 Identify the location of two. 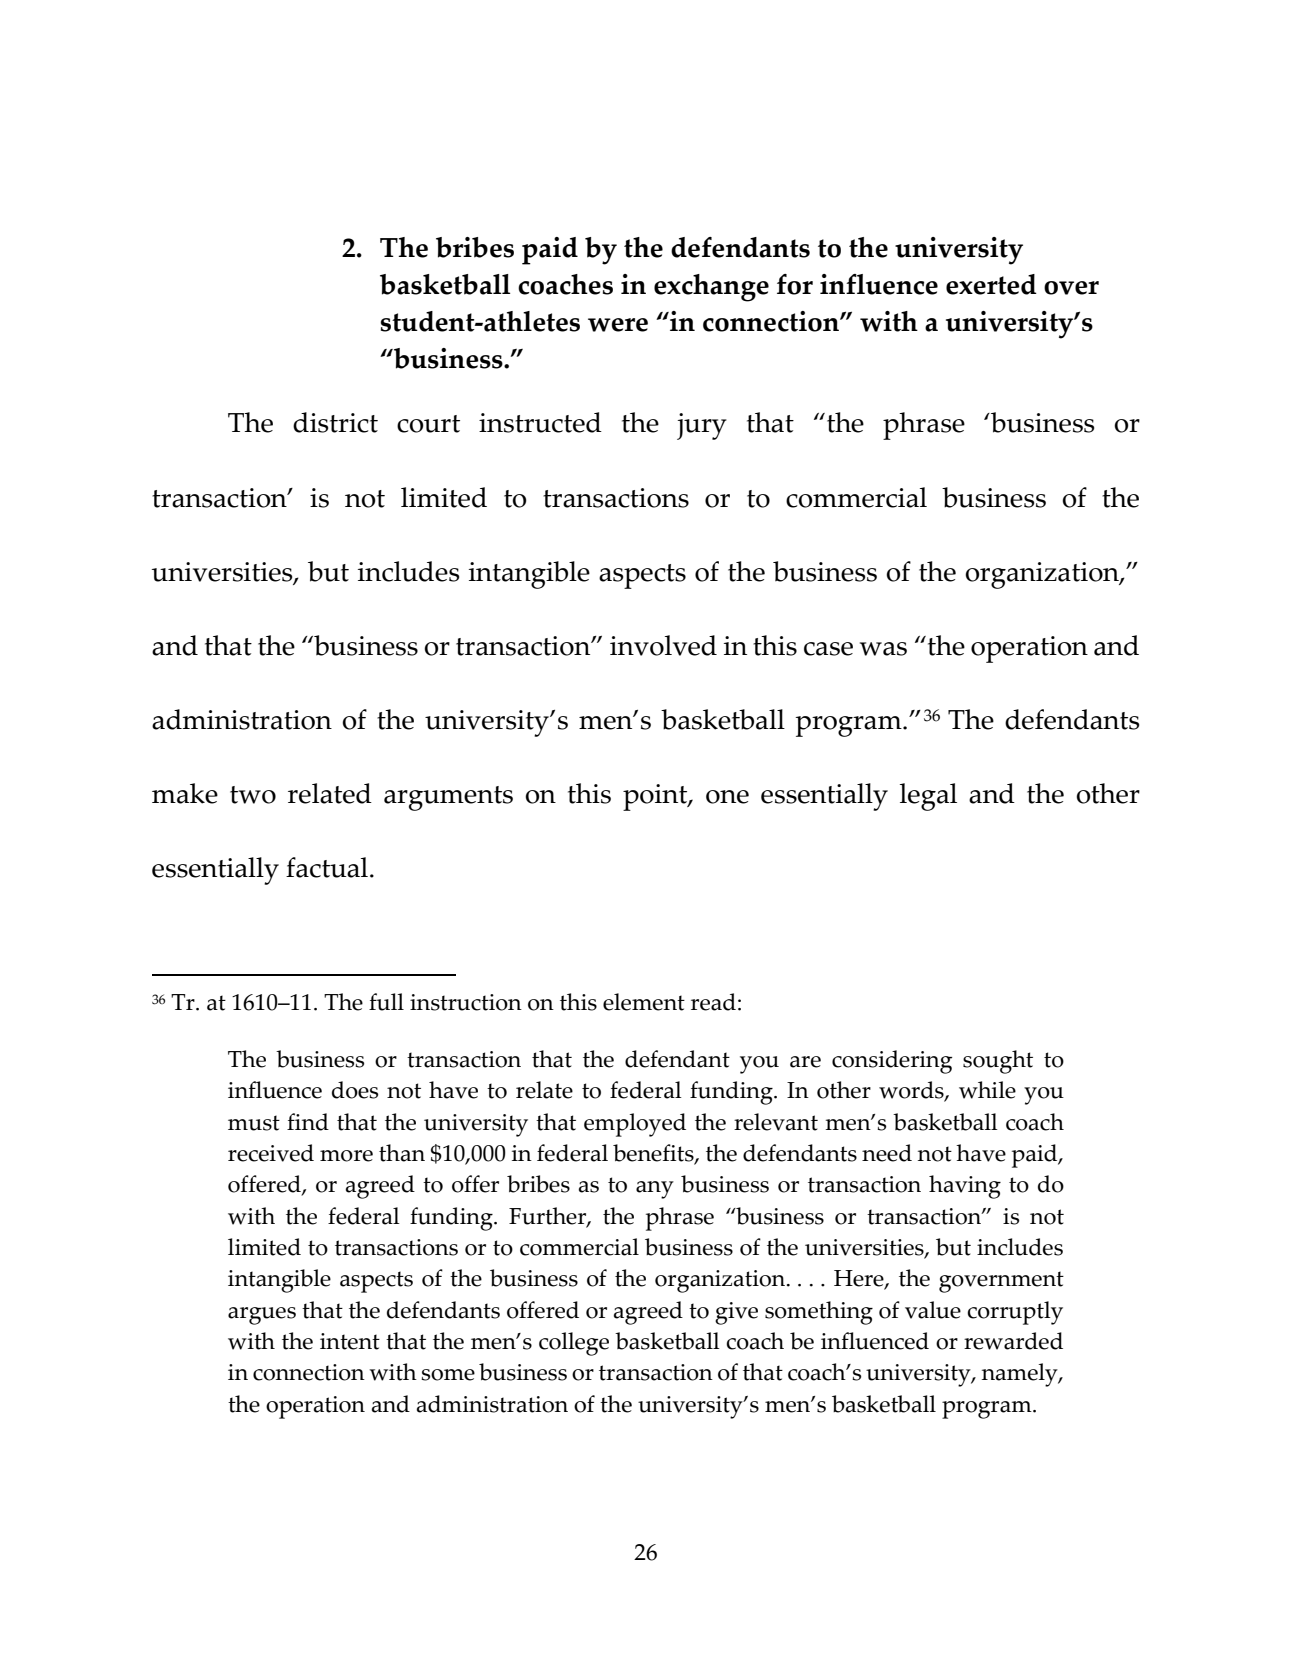
(253, 795).
